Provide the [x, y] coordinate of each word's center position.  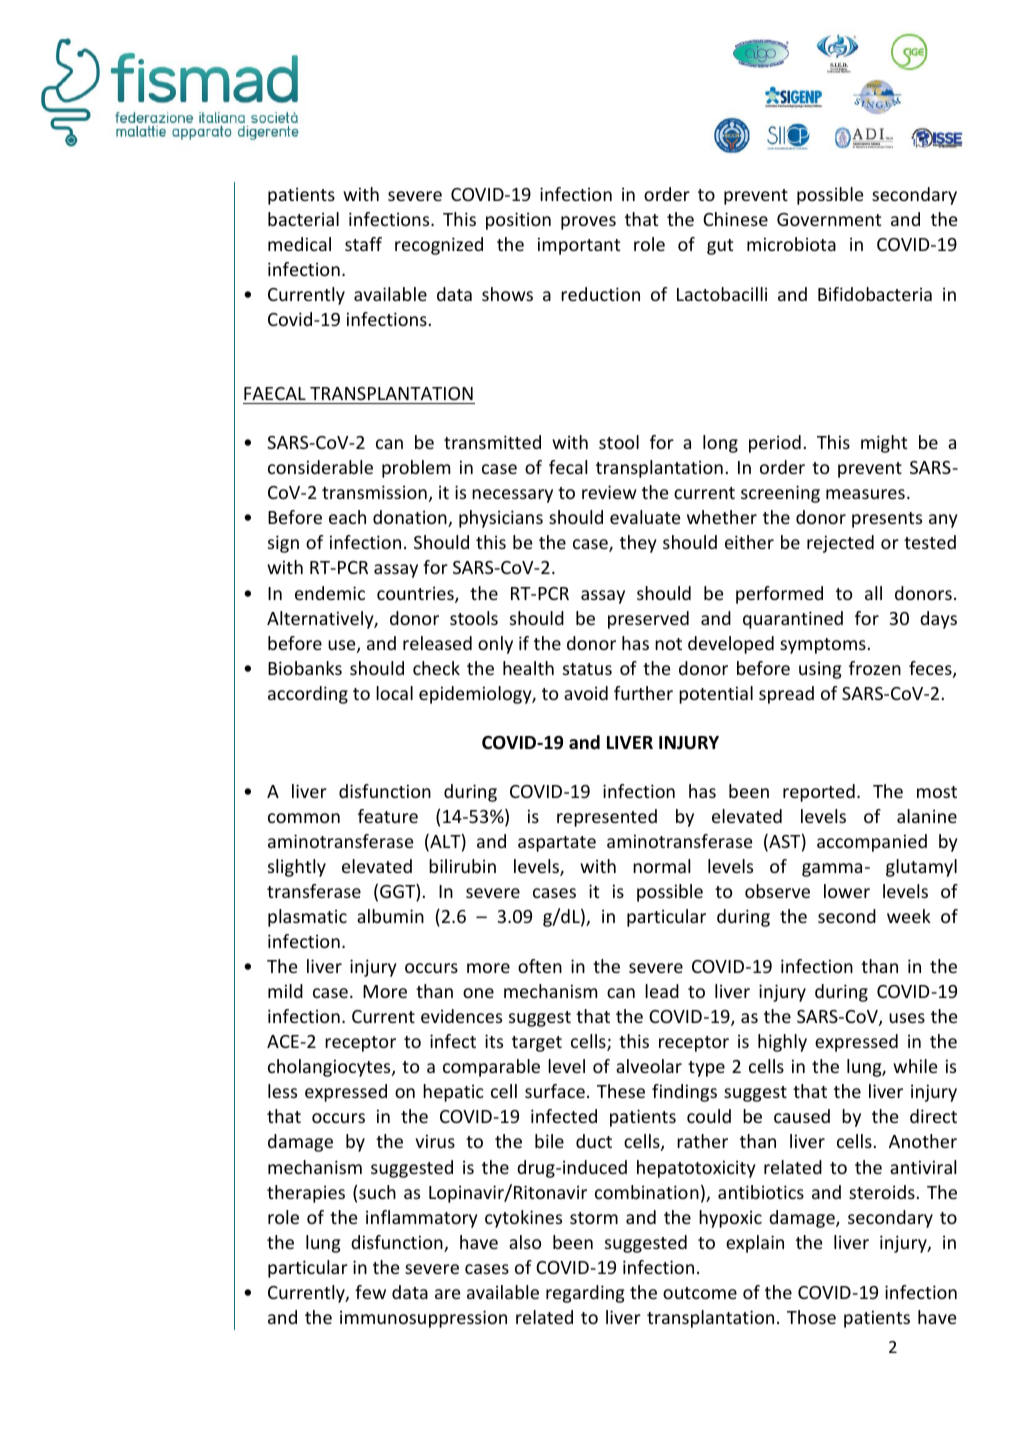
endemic [330, 593]
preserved [648, 620]
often [540, 966]
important [579, 246]
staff [363, 244]
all [873, 593]
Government [829, 219]
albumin [390, 916]
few [370, 1292]
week [909, 916]
